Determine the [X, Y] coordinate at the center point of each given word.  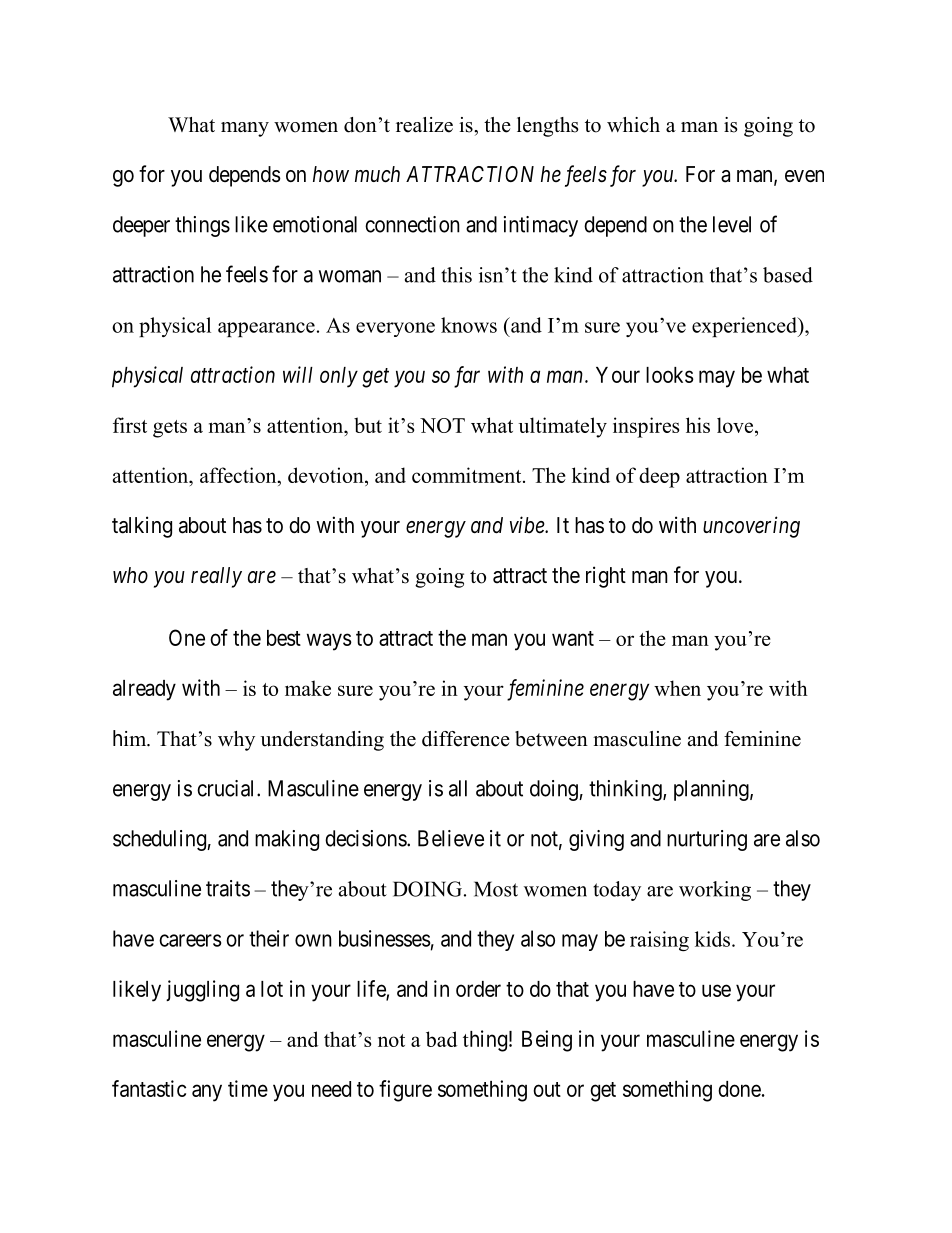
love [736, 426]
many [245, 129]
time [248, 1088]
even [804, 176]
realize [424, 125]
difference [466, 739]
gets [170, 429]
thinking [626, 790]
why [236, 741]
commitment [468, 475]
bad [441, 1039]
